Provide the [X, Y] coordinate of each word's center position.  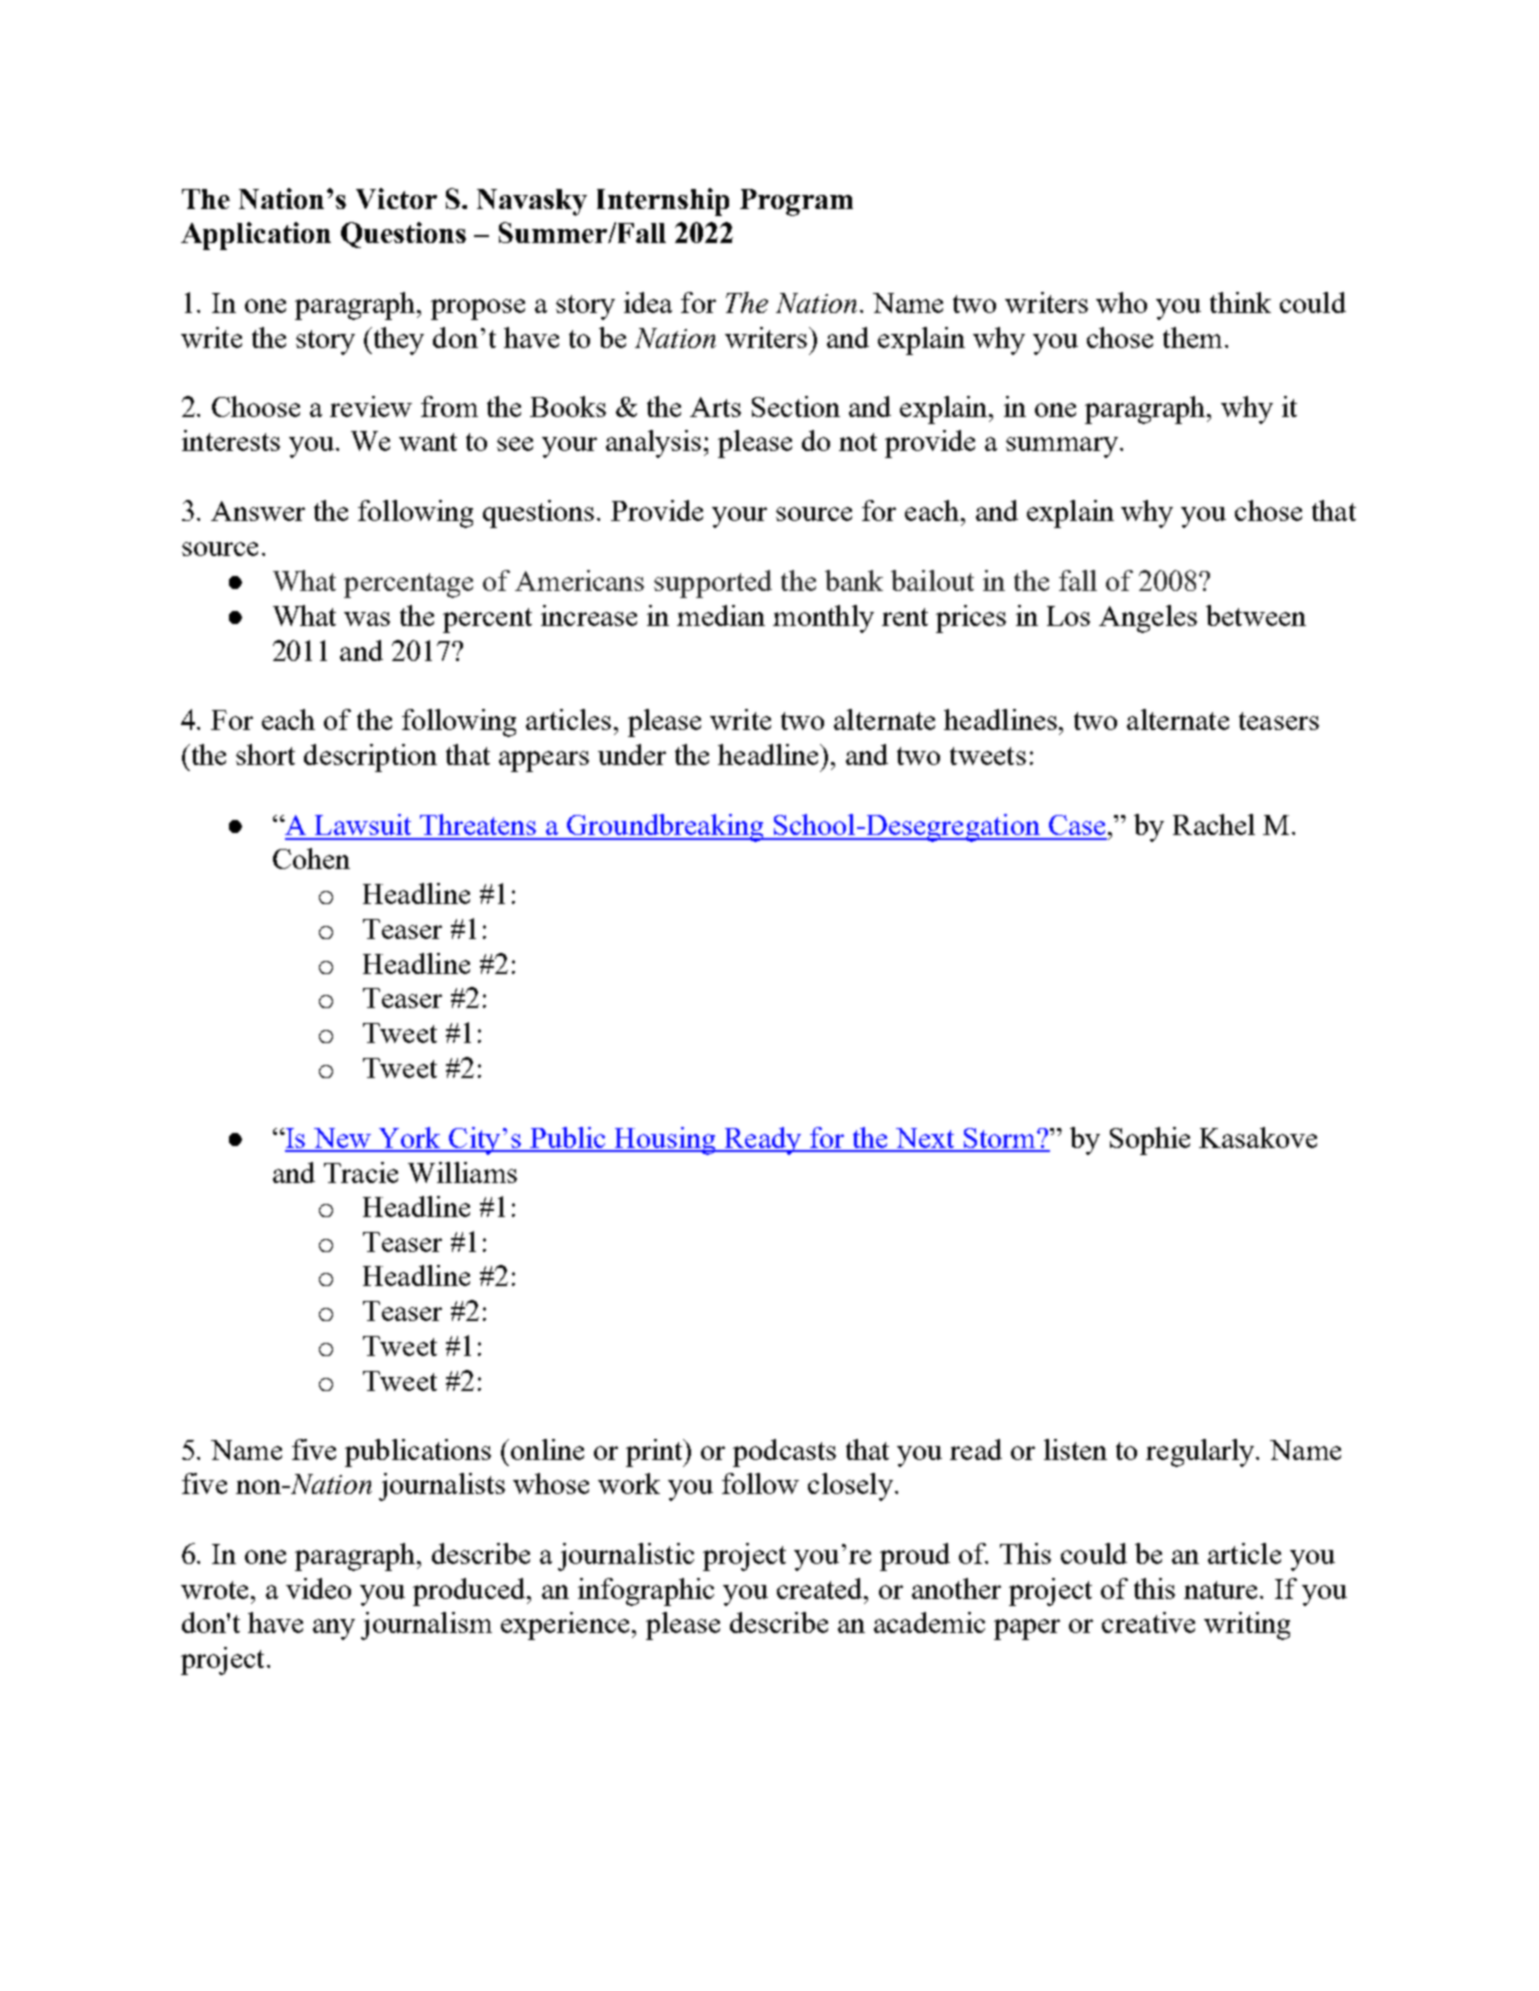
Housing [665, 1141]
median [721, 615]
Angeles [1148, 619]
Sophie [1150, 1141]
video [318, 1588]
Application [256, 236]
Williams [462, 1172]
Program [796, 202]
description [370, 758]
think [1240, 302]
